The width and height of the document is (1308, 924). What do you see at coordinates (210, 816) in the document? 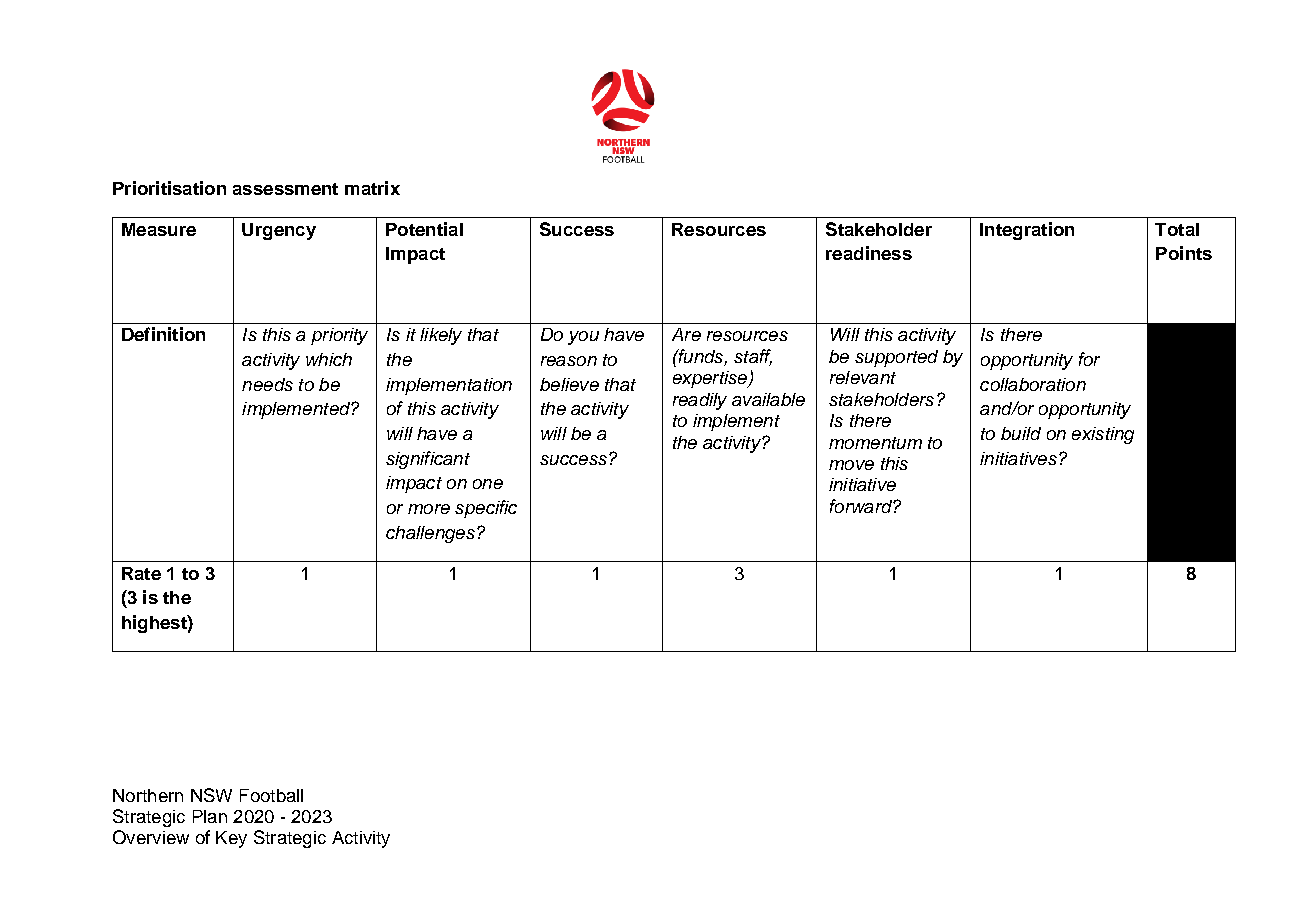
I see `Plan` at bounding box center [210, 816].
